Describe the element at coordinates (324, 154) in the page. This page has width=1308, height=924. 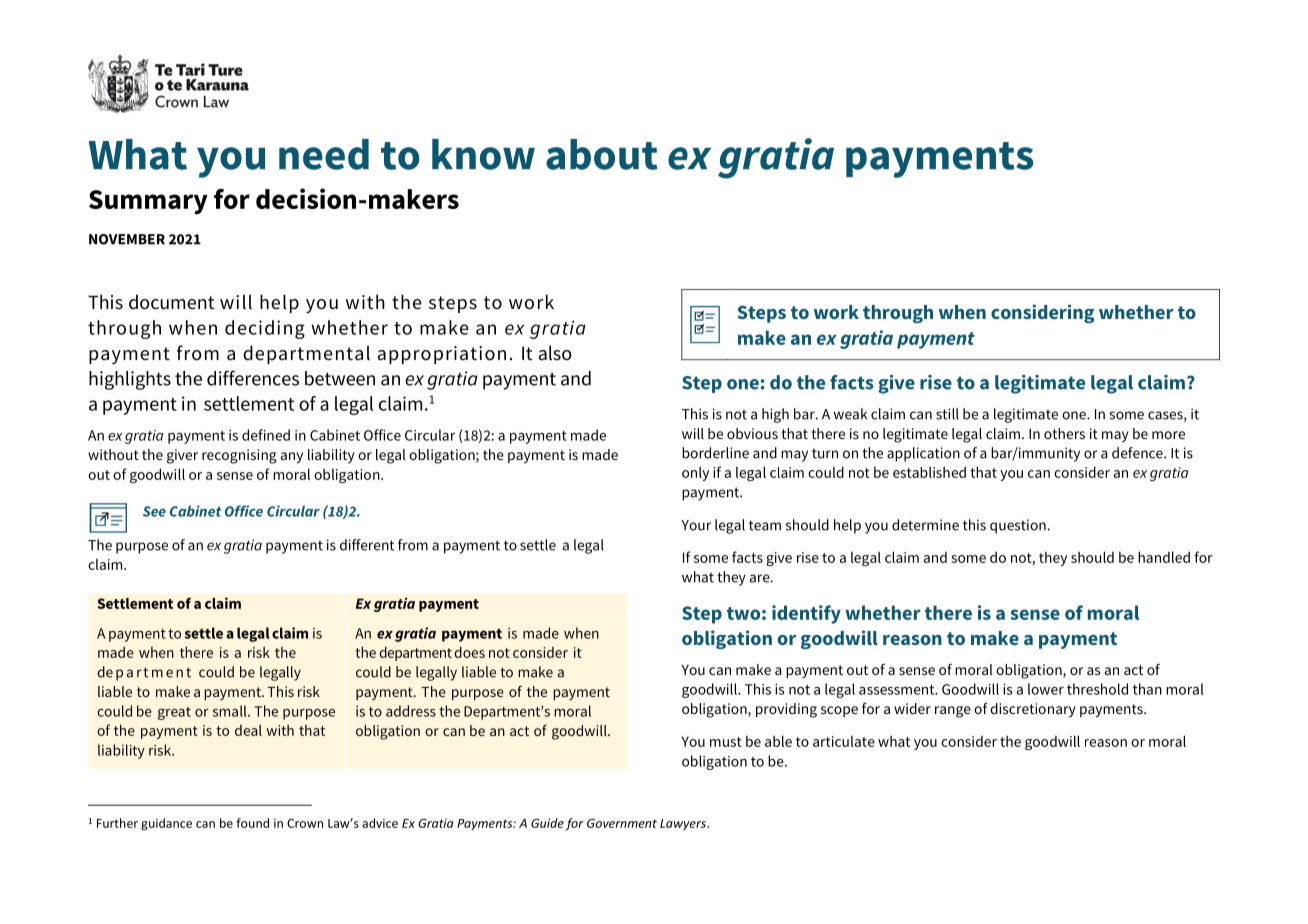
I see `need` at that location.
